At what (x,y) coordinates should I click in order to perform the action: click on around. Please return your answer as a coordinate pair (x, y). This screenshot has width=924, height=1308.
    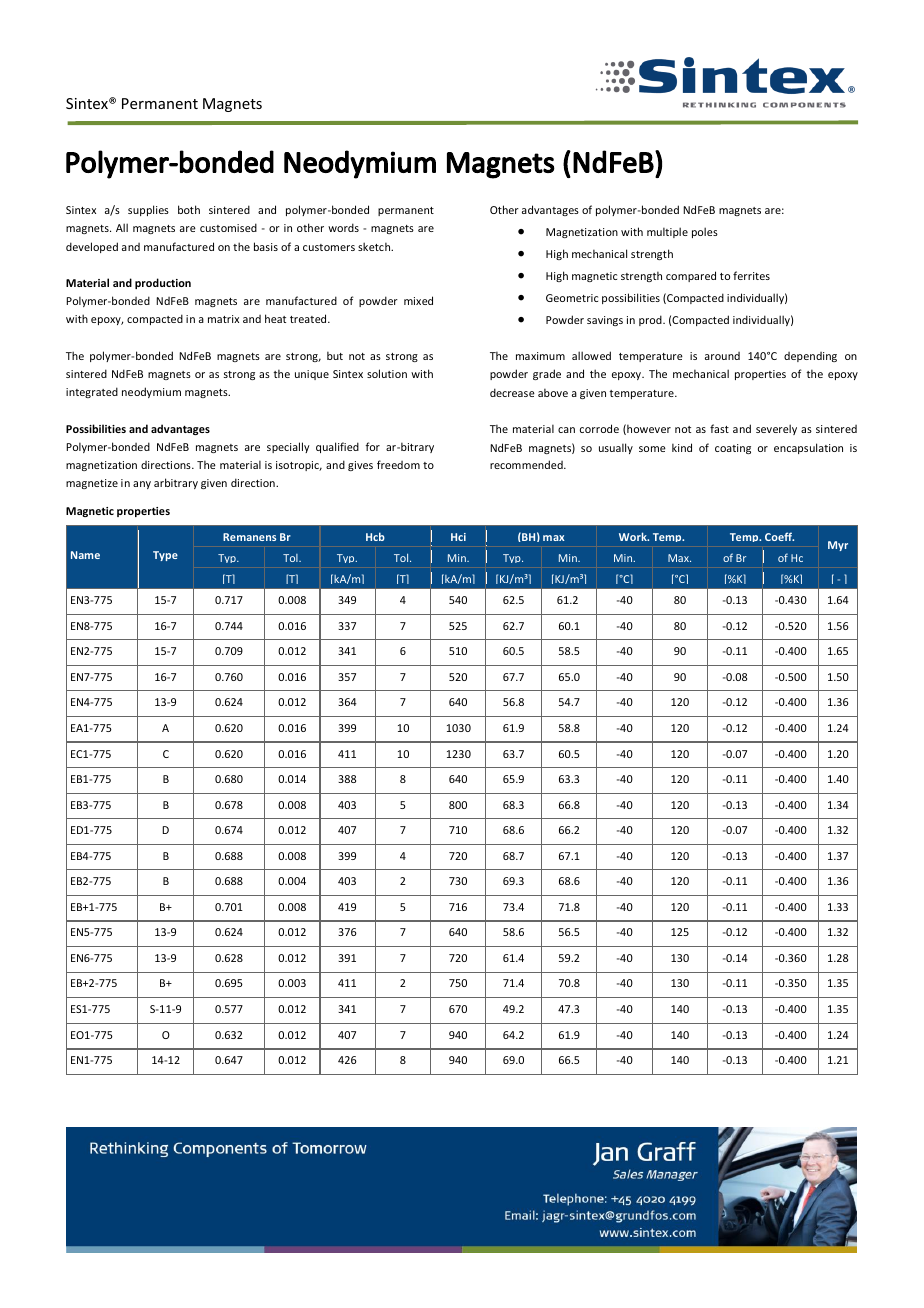
    Looking at the image, I should click on (722, 356).
